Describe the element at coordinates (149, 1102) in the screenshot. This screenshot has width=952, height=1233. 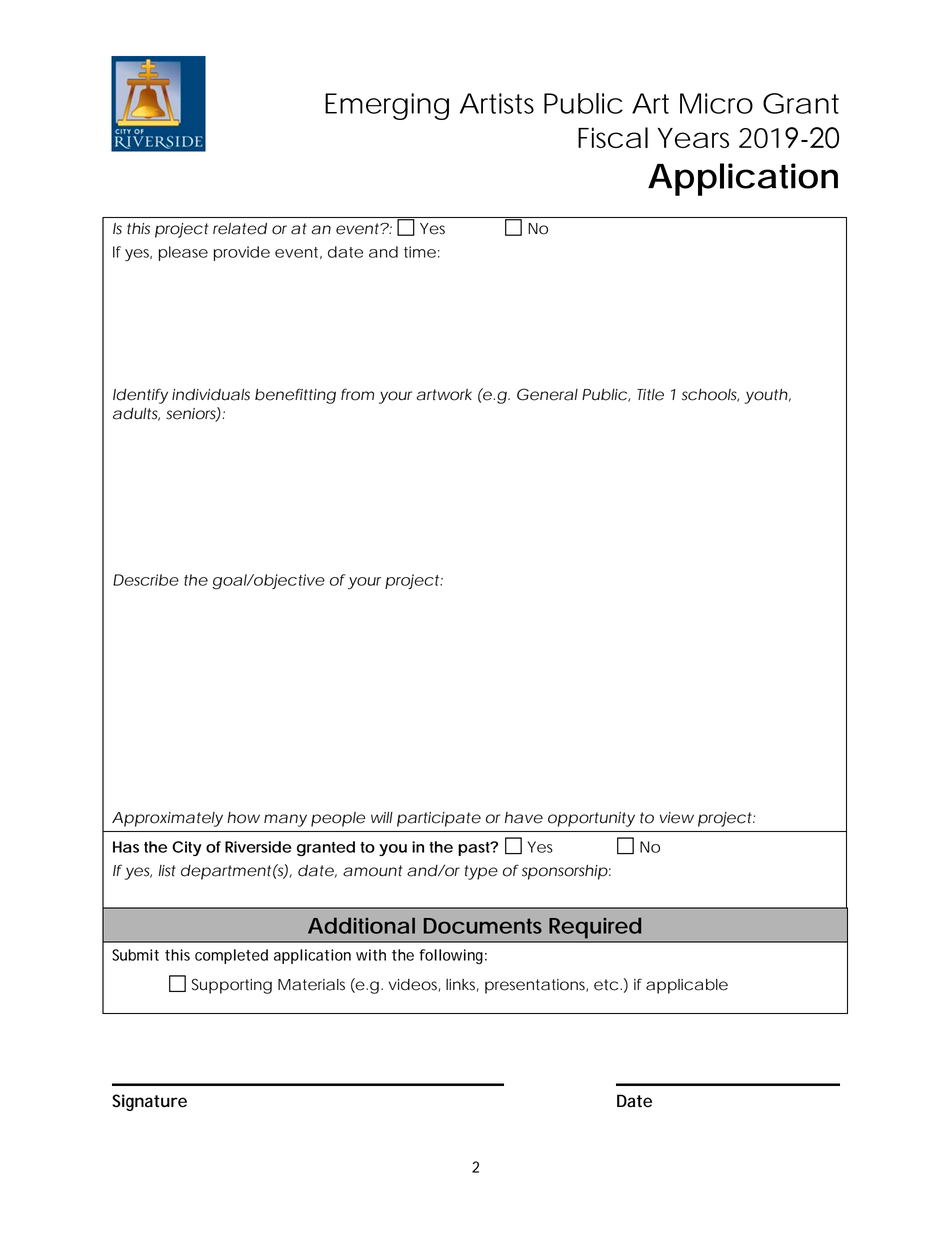
I see `Signature` at that location.
